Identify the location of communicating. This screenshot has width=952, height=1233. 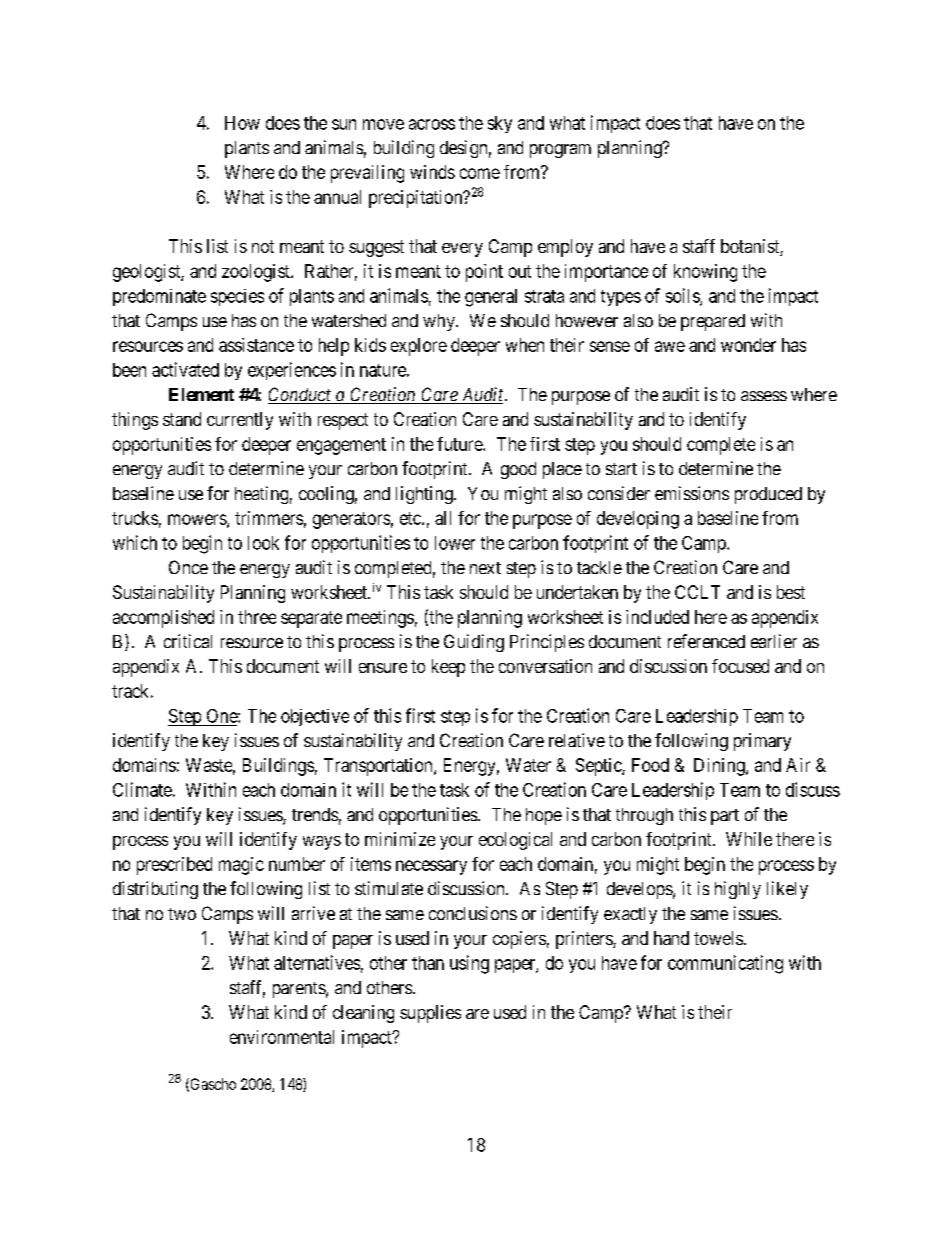
(725, 964).
